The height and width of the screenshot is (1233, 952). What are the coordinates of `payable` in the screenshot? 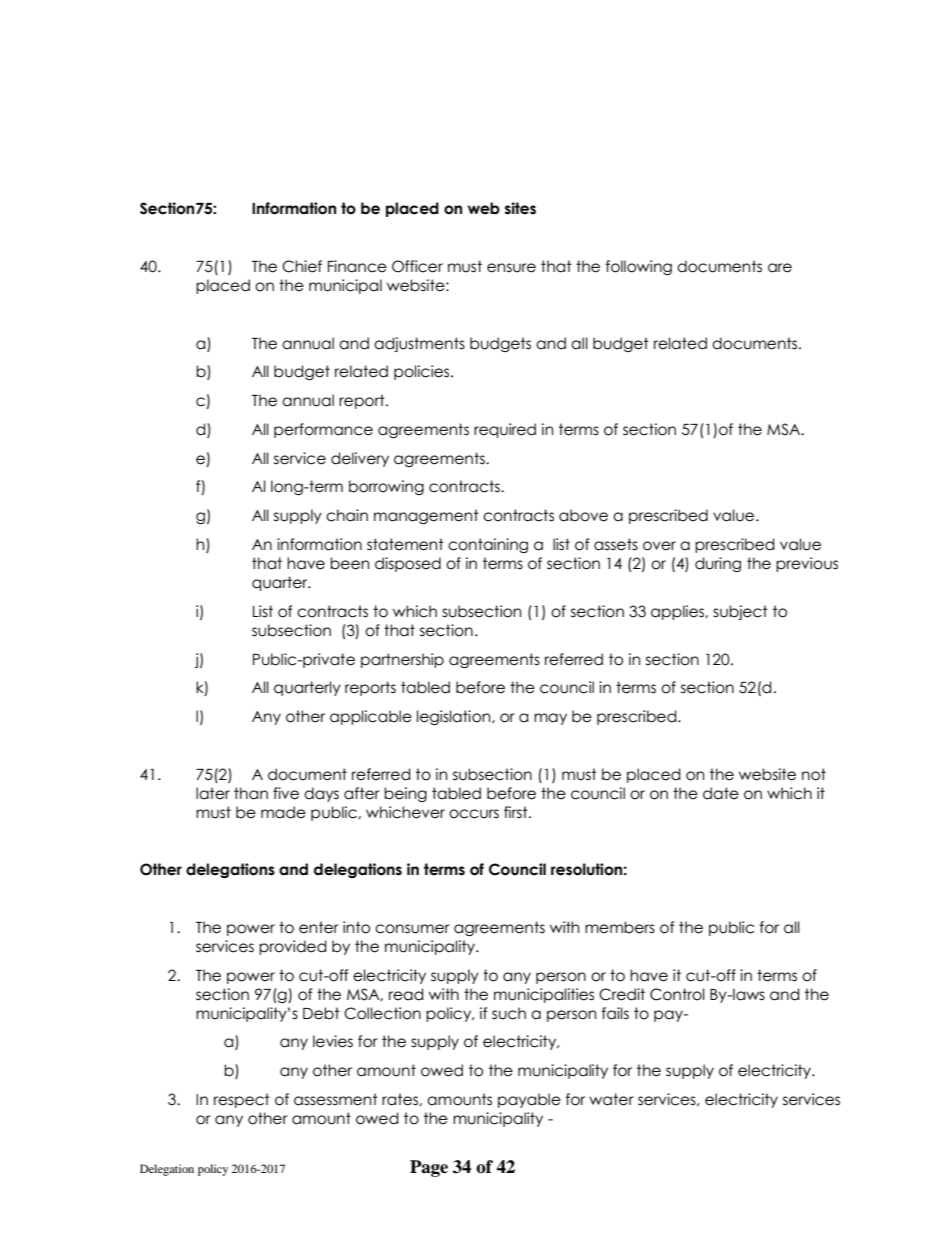 It's located at (529, 1100).
